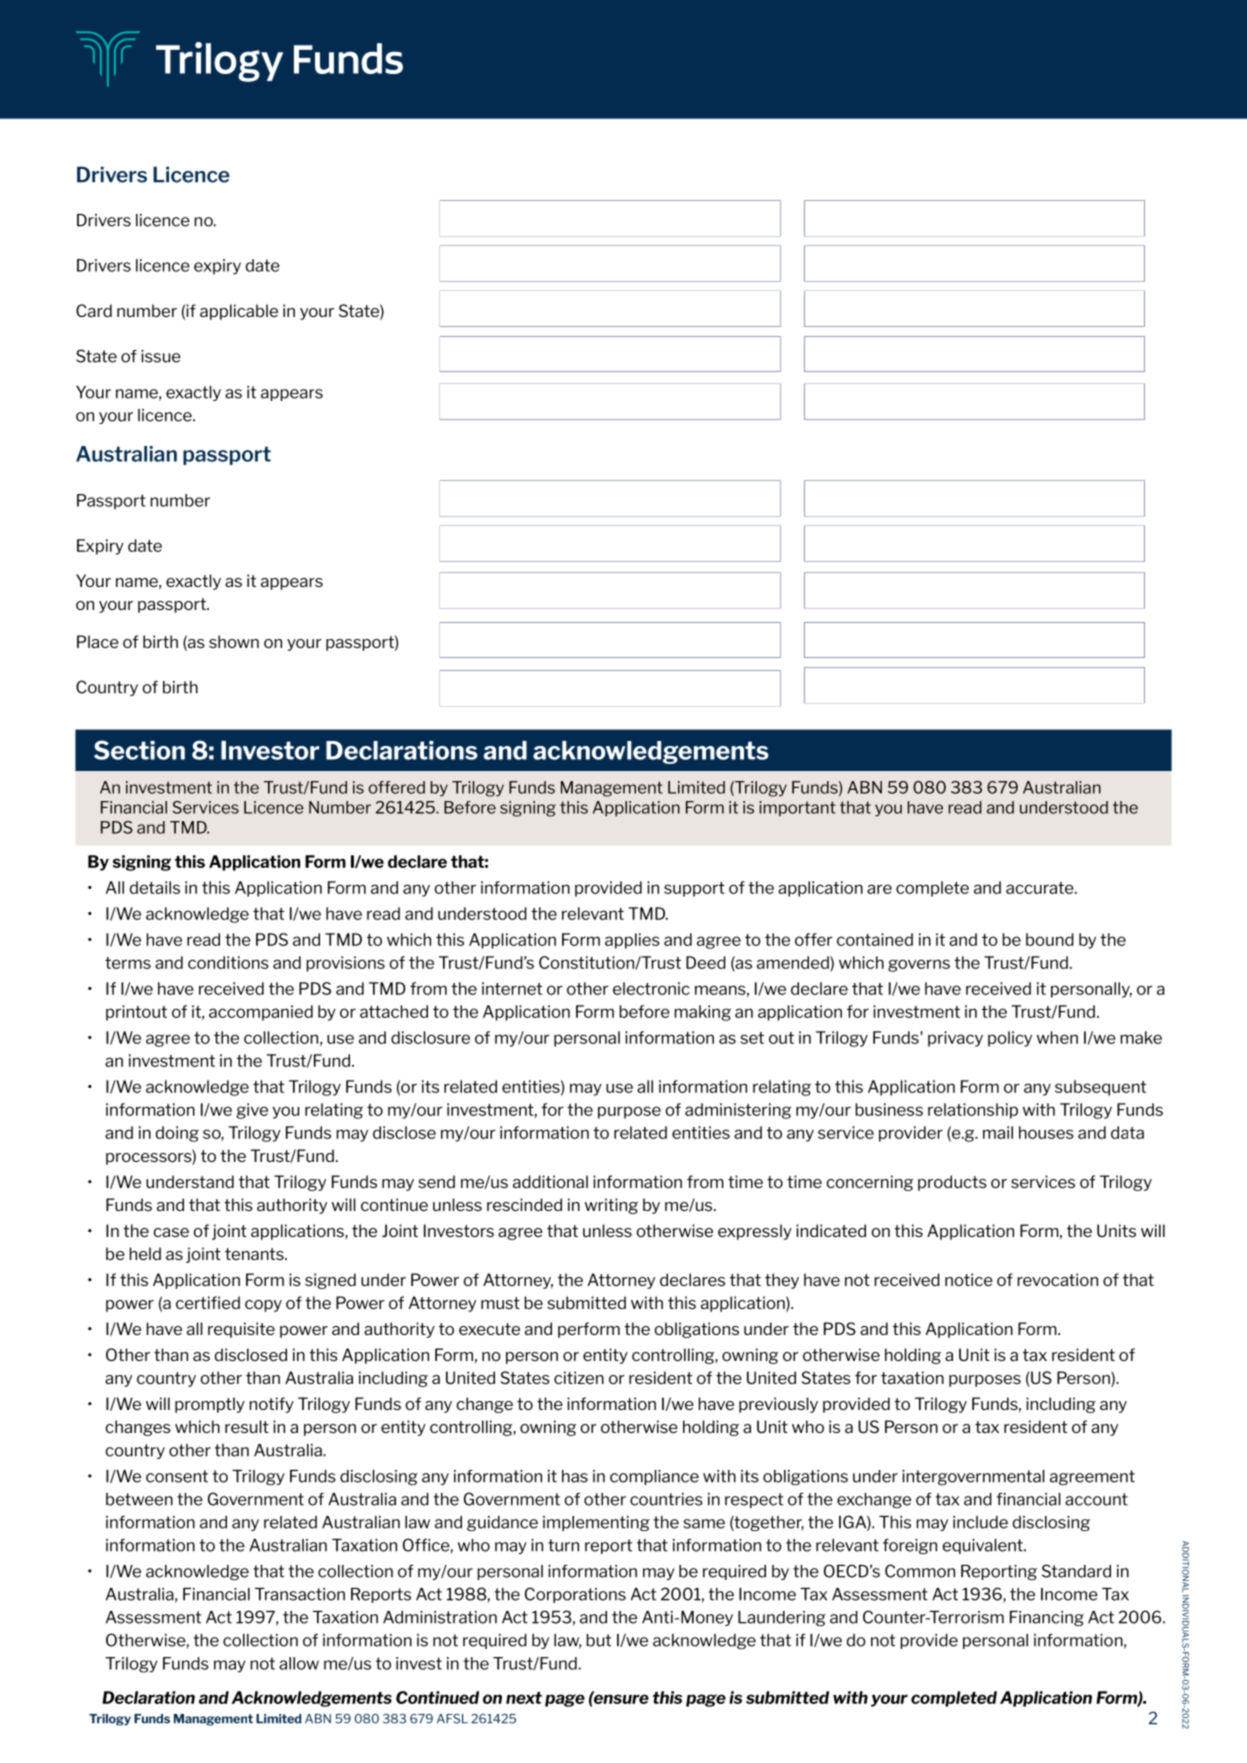 The image size is (1247, 1763). Describe the element at coordinates (598, 1640) in the page. I see `but` at that location.
